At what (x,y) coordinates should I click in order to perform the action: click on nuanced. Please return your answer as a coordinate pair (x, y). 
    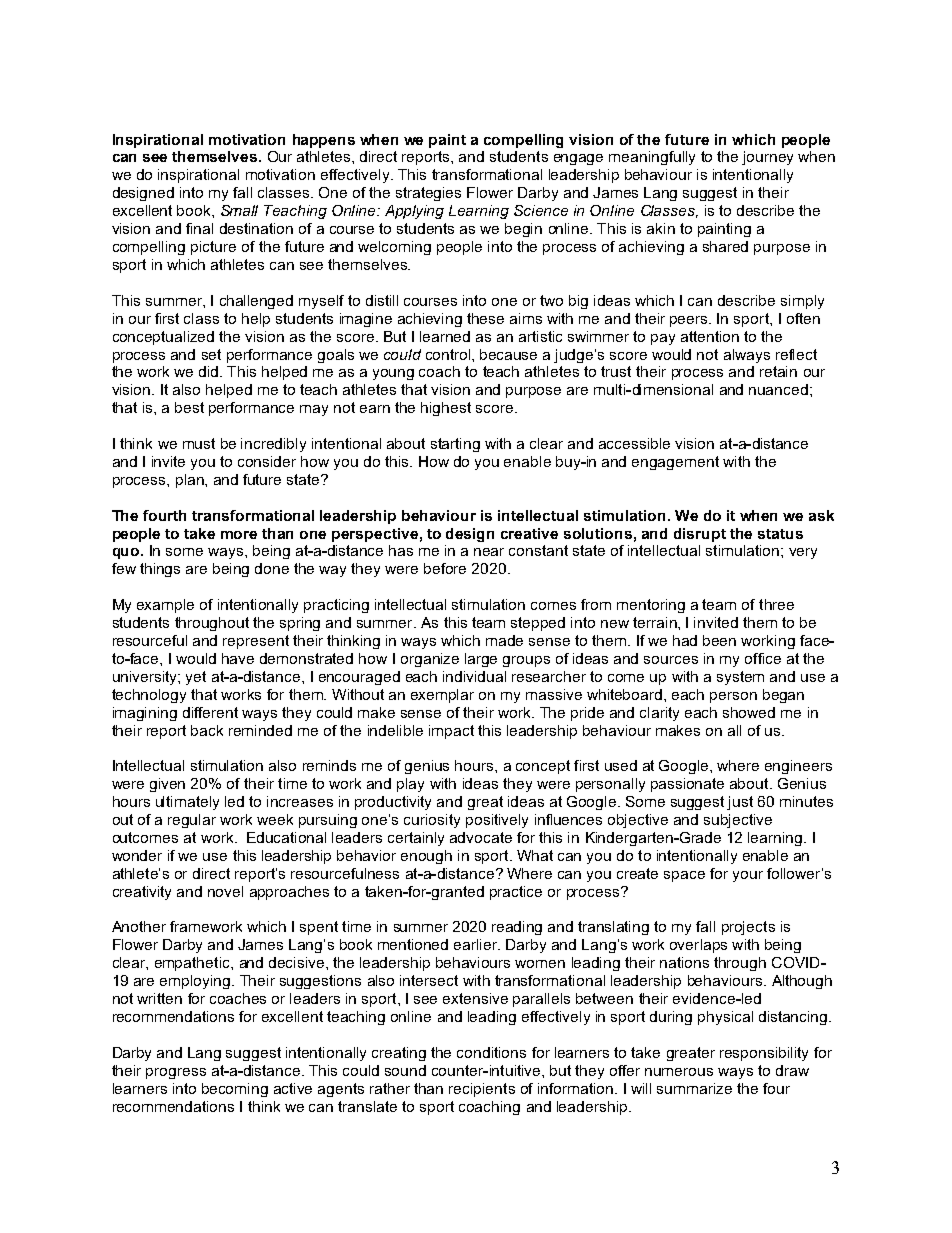
    Looking at the image, I should click on (778, 389).
